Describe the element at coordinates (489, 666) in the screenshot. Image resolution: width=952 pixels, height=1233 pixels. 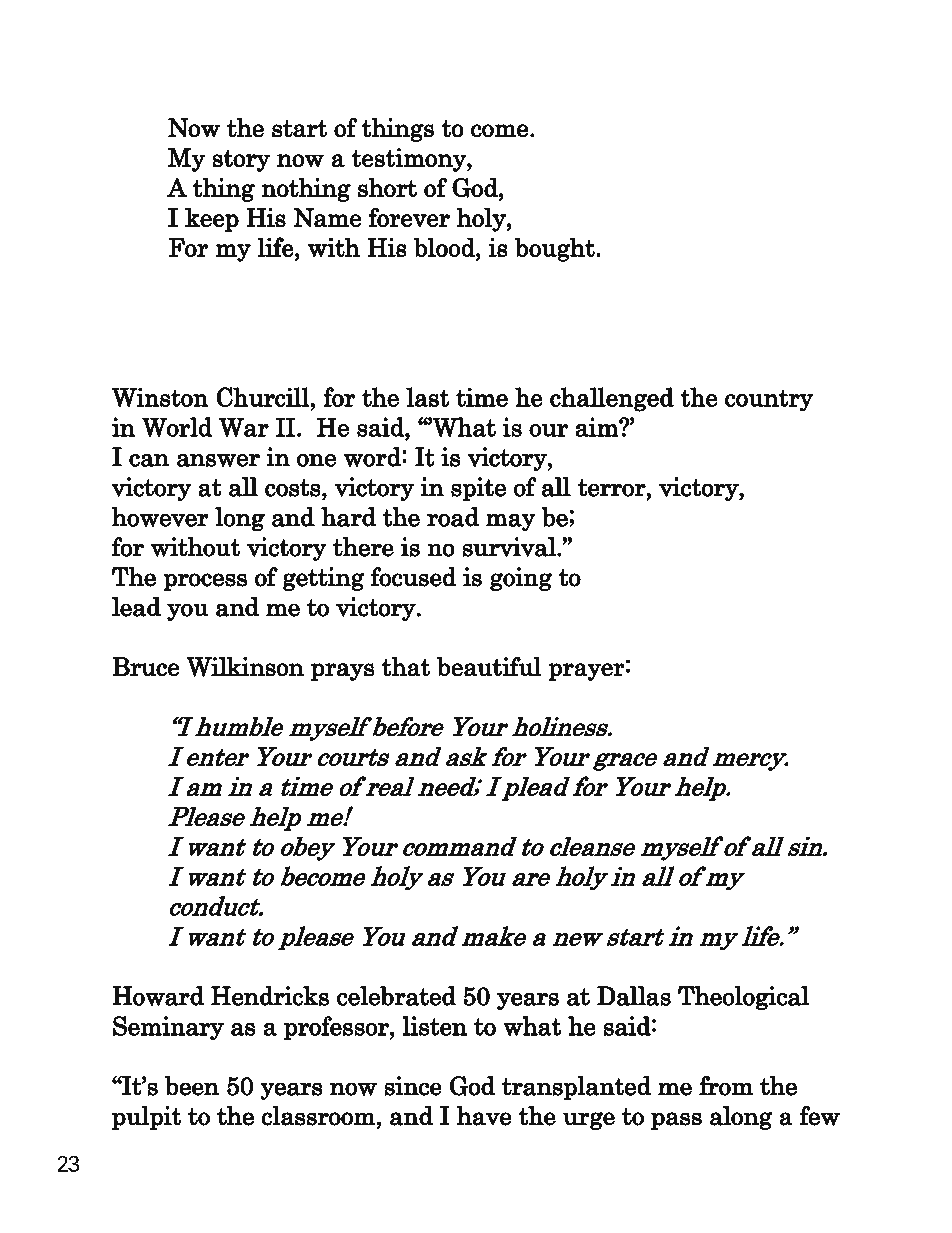
I see `beautiful` at that location.
